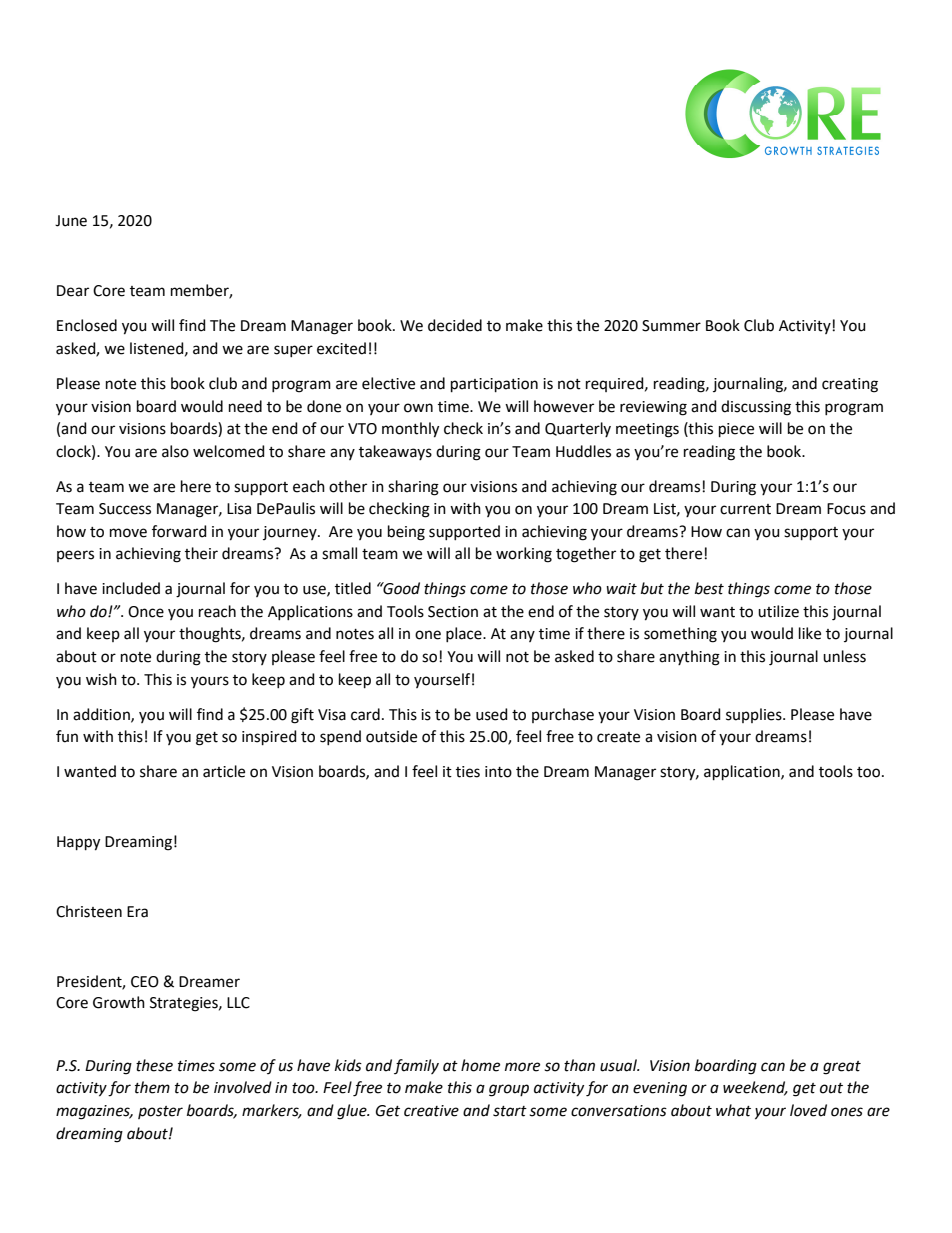 The height and width of the screenshot is (1233, 952). Describe the element at coordinates (224, 771) in the screenshot. I see `article` at that location.
